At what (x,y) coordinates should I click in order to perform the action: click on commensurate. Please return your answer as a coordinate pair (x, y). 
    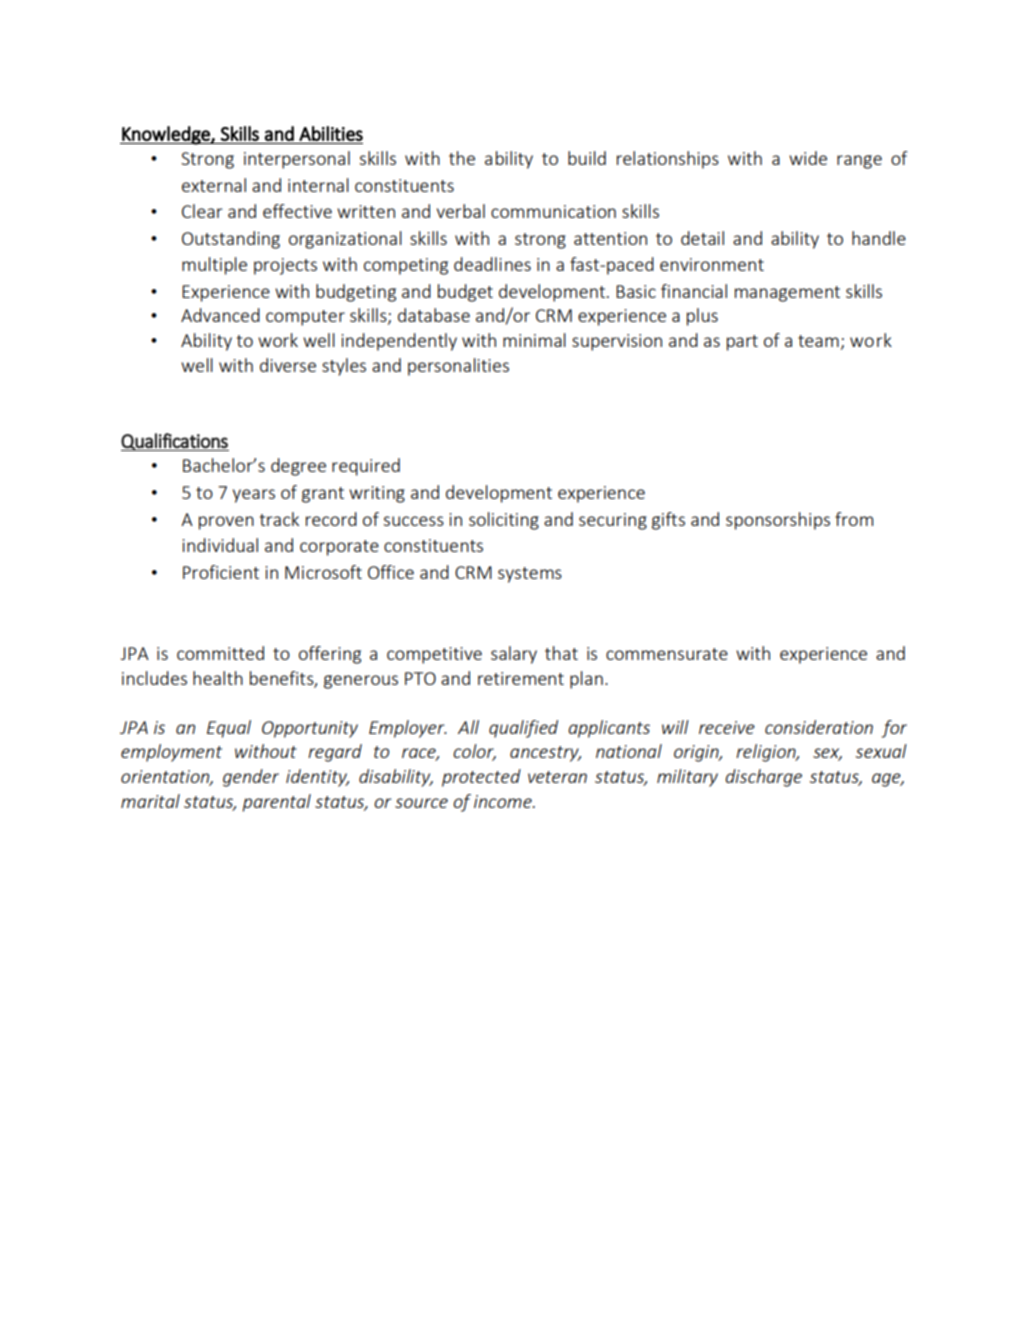
    Looking at the image, I should click on (667, 654).
